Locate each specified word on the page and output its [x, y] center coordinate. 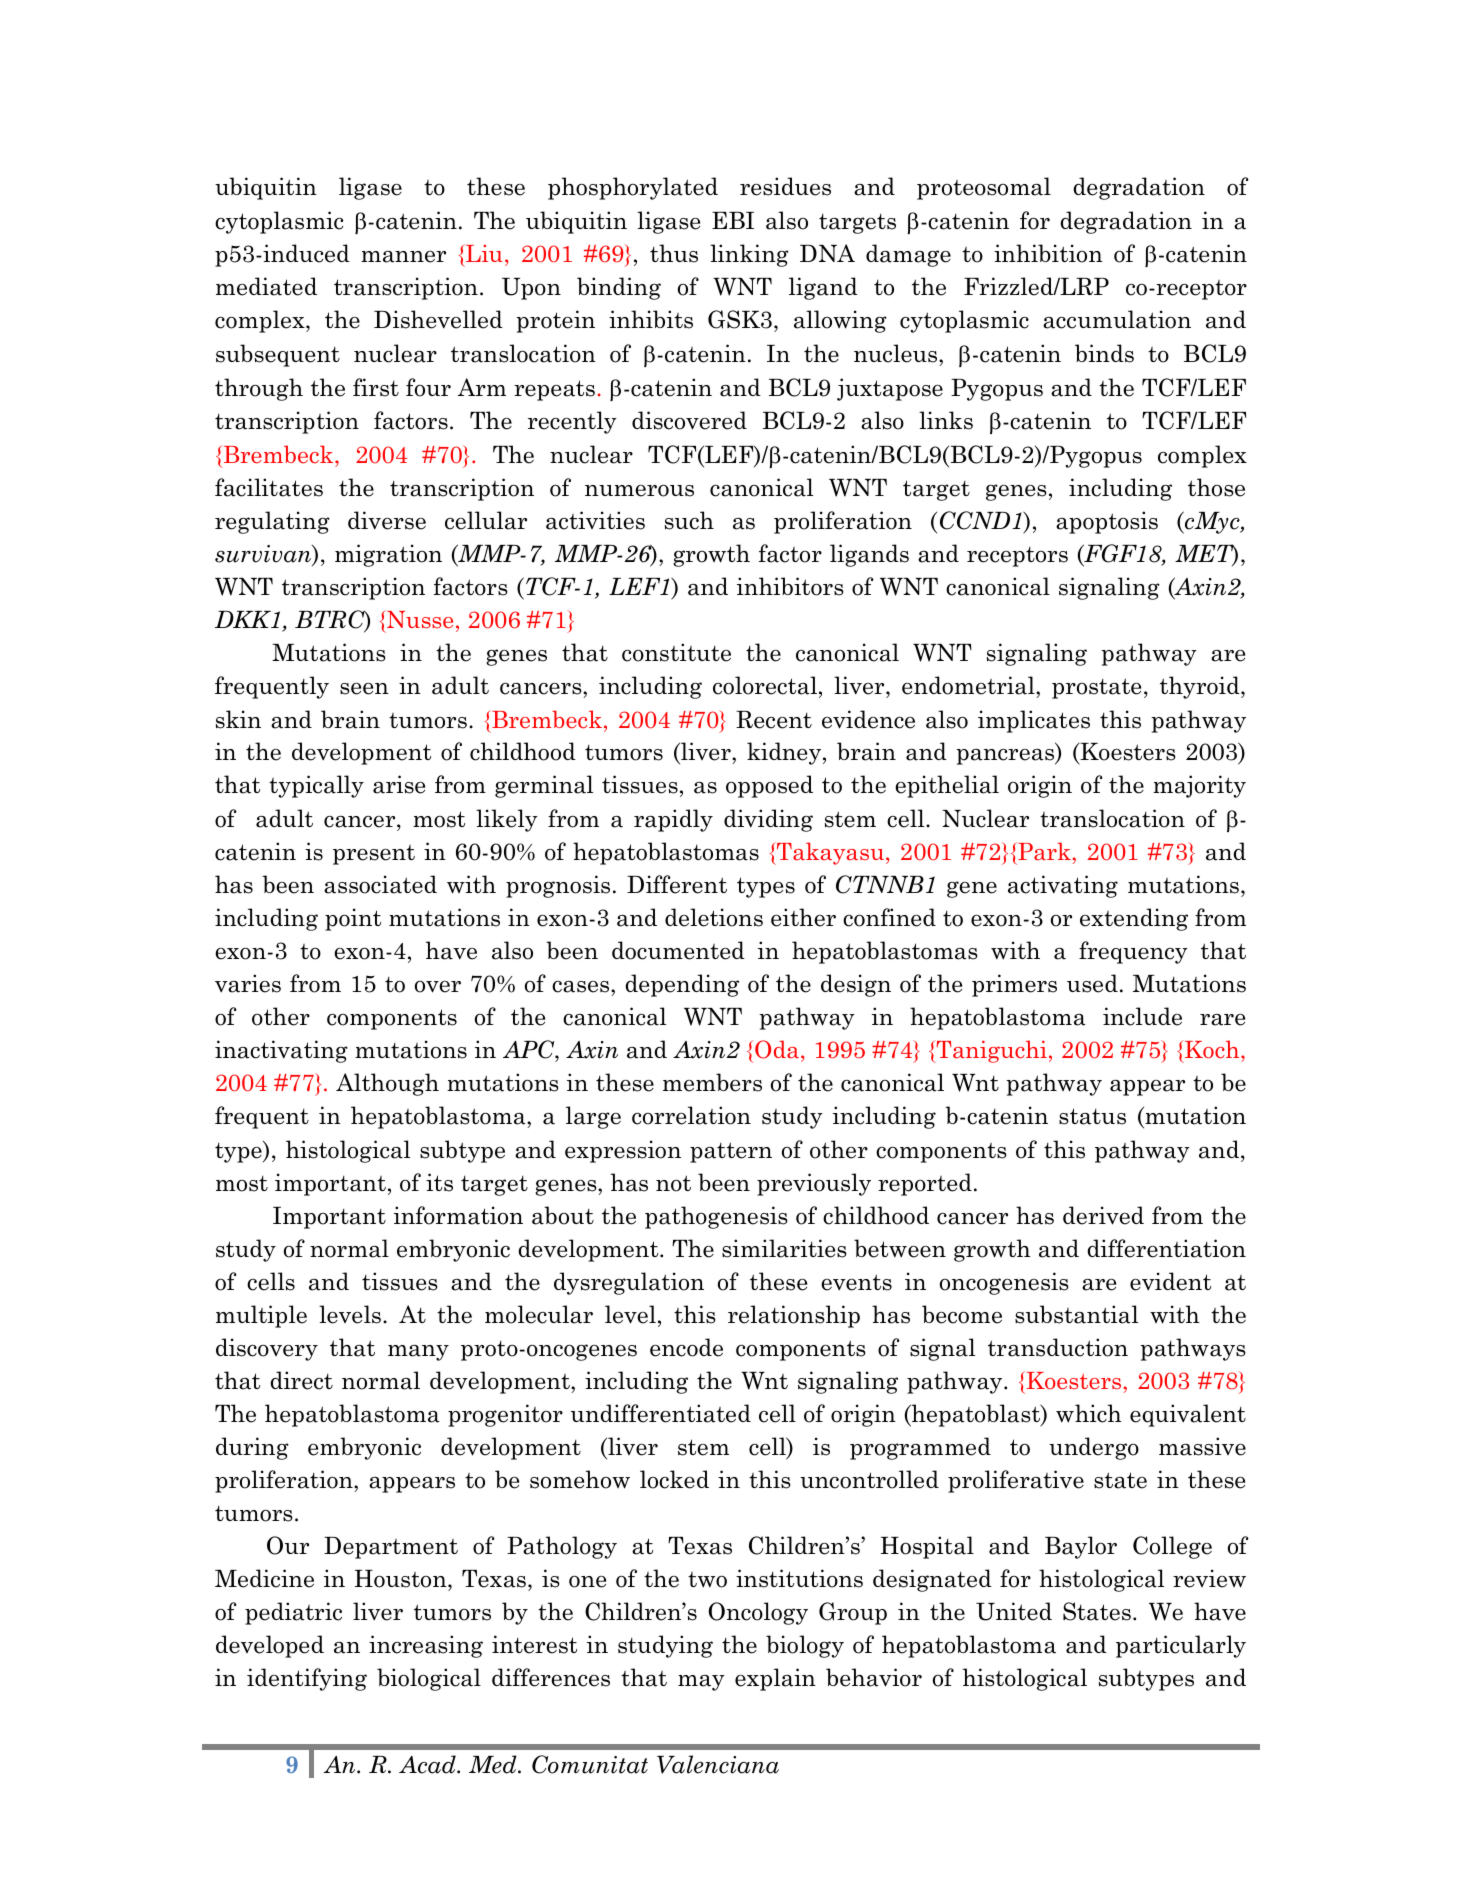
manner [403, 257]
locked [674, 1479]
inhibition [1048, 253]
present [374, 855]
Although [387, 1084]
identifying [307, 1679]
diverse [387, 520]
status [1092, 1116]
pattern [731, 1152]
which [1089, 1413]
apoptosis [1107, 522]
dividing [768, 820]
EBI [733, 220]
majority [1199, 786]
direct [301, 1380]
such [689, 520]
